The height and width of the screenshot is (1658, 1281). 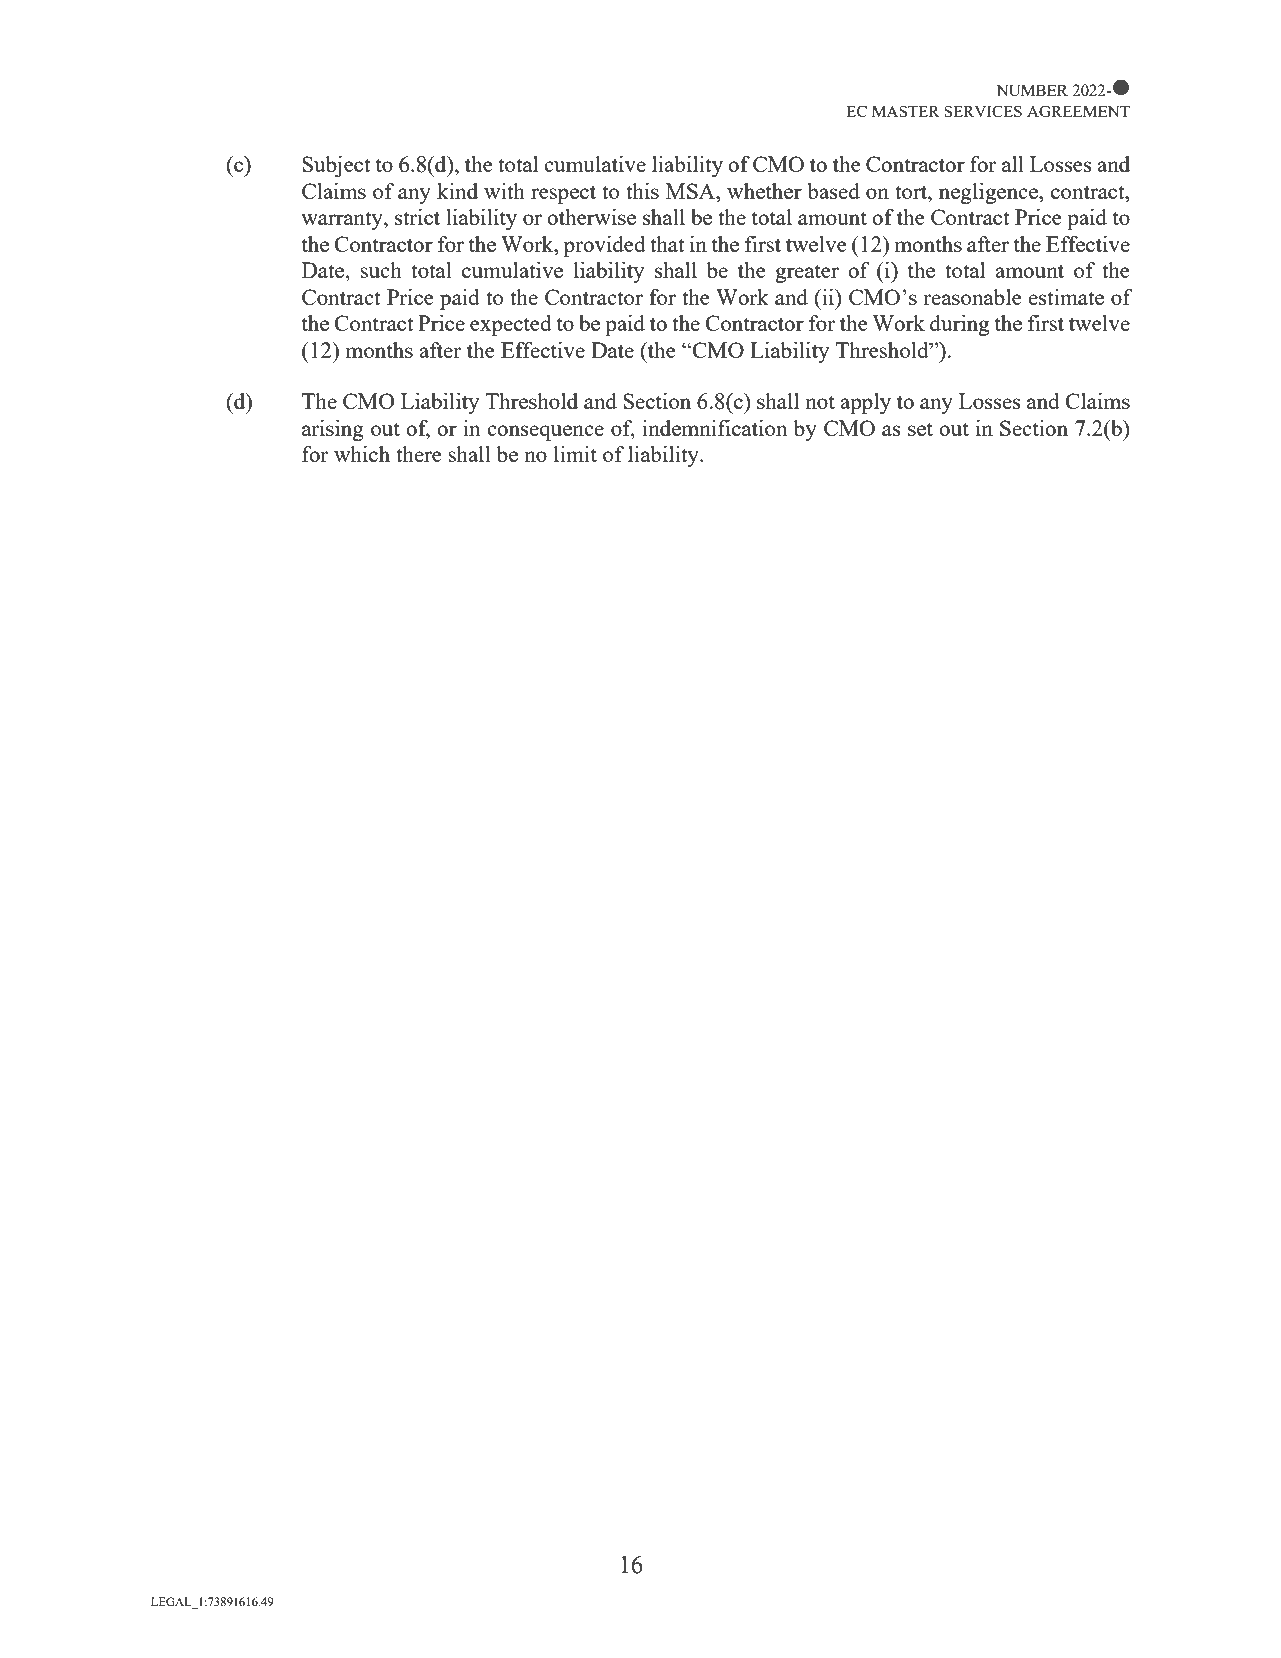 I want to click on reasonable, so click(x=972, y=297).
